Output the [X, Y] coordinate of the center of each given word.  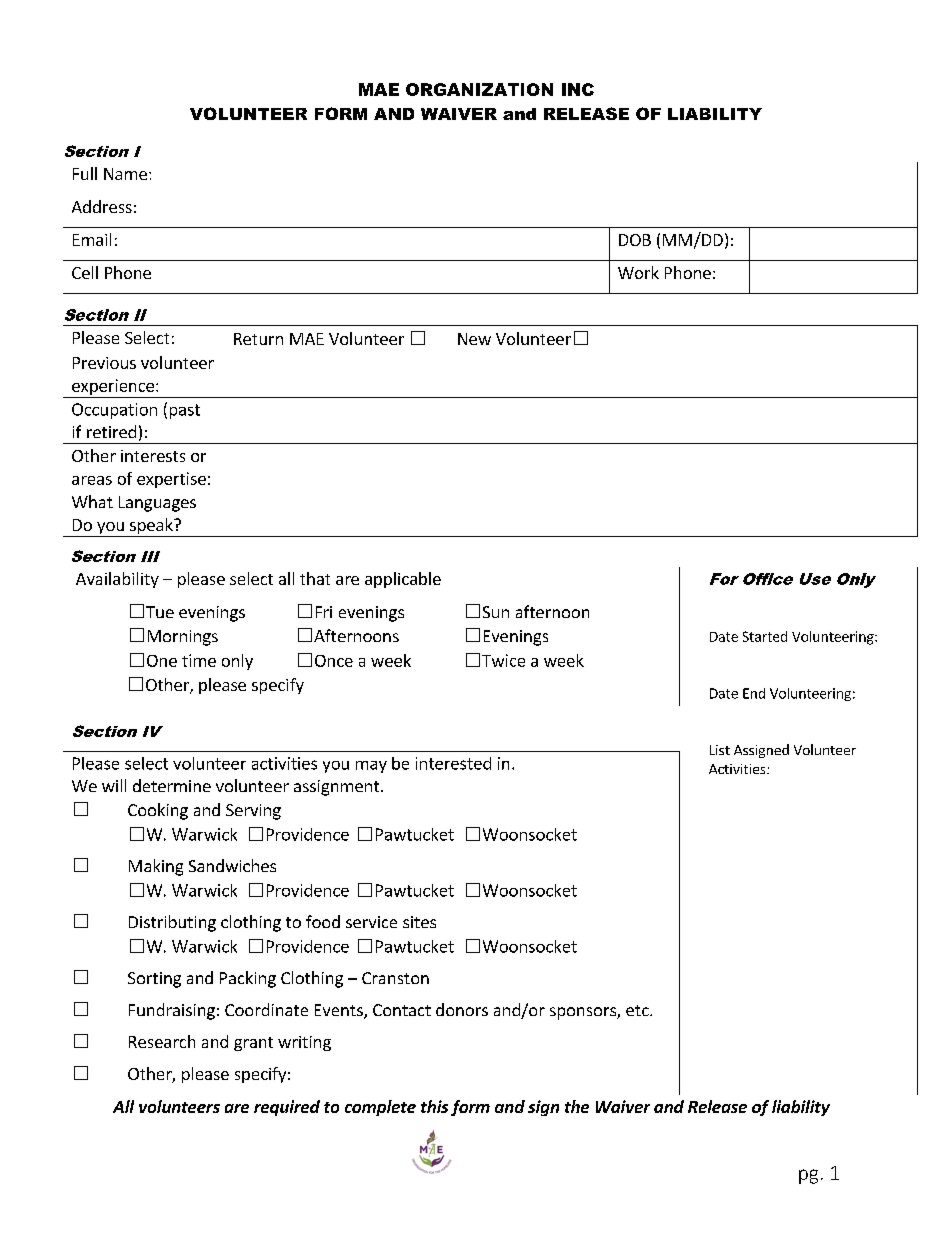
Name [125, 174]
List [720, 750]
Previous [104, 363]
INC [578, 89]
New [474, 339]
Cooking [158, 811]
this [434, 1106]
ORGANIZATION [479, 89]
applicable [403, 580]
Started [765, 636]
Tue [160, 612]
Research [162, 1041]
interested [453, 763]
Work [638, 272]
